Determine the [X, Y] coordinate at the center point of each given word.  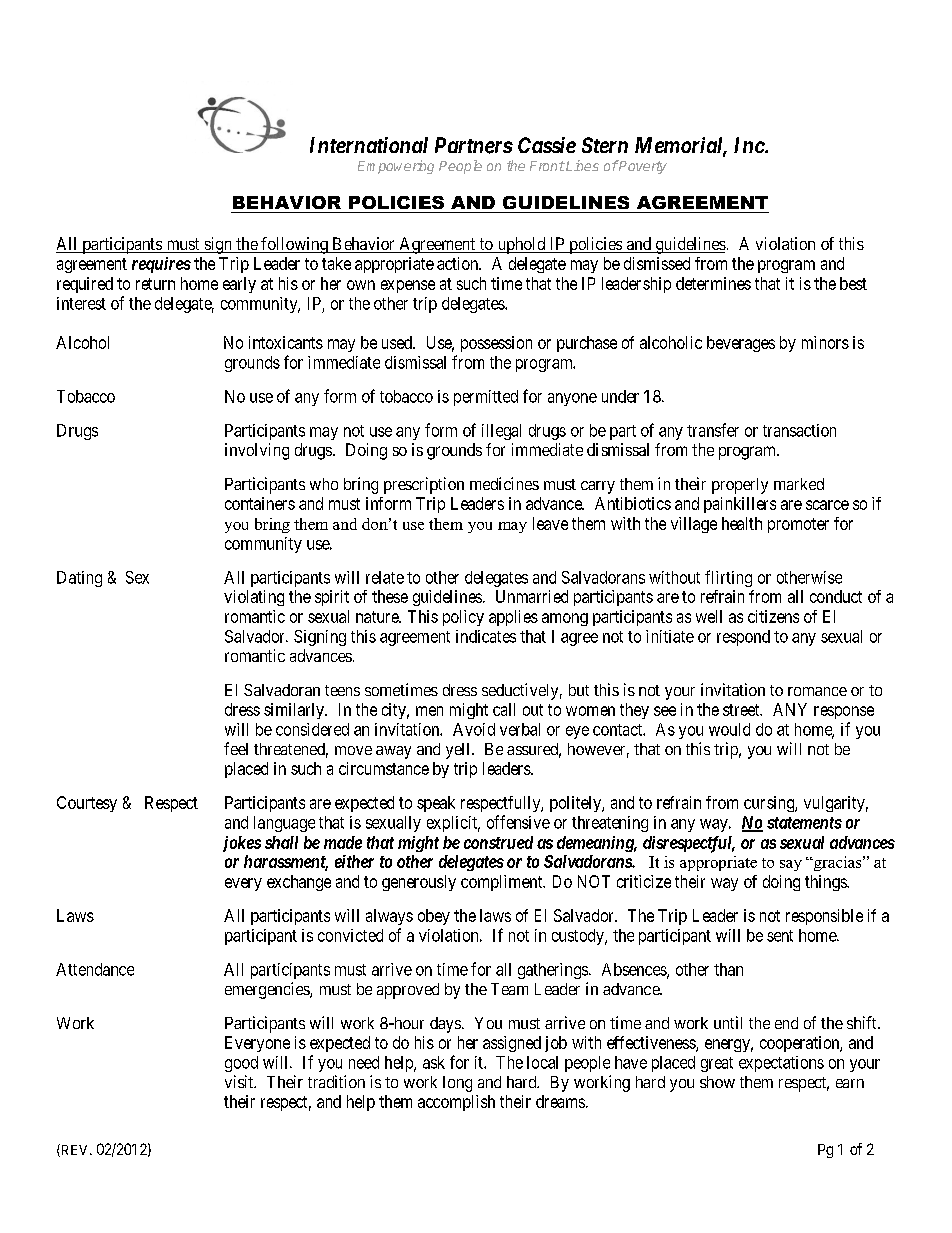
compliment [503, 883]
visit [240, 1081]
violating [254, 598]
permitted [486, 398]
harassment [286, 863]
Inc [749, 145]
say [791, 865]
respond [743, 638]
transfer [713, 430]
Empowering [396, 167]
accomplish [456, 1103]
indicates [486, 636]
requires [161, 265]
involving [257, 451]
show [717, 1082]
